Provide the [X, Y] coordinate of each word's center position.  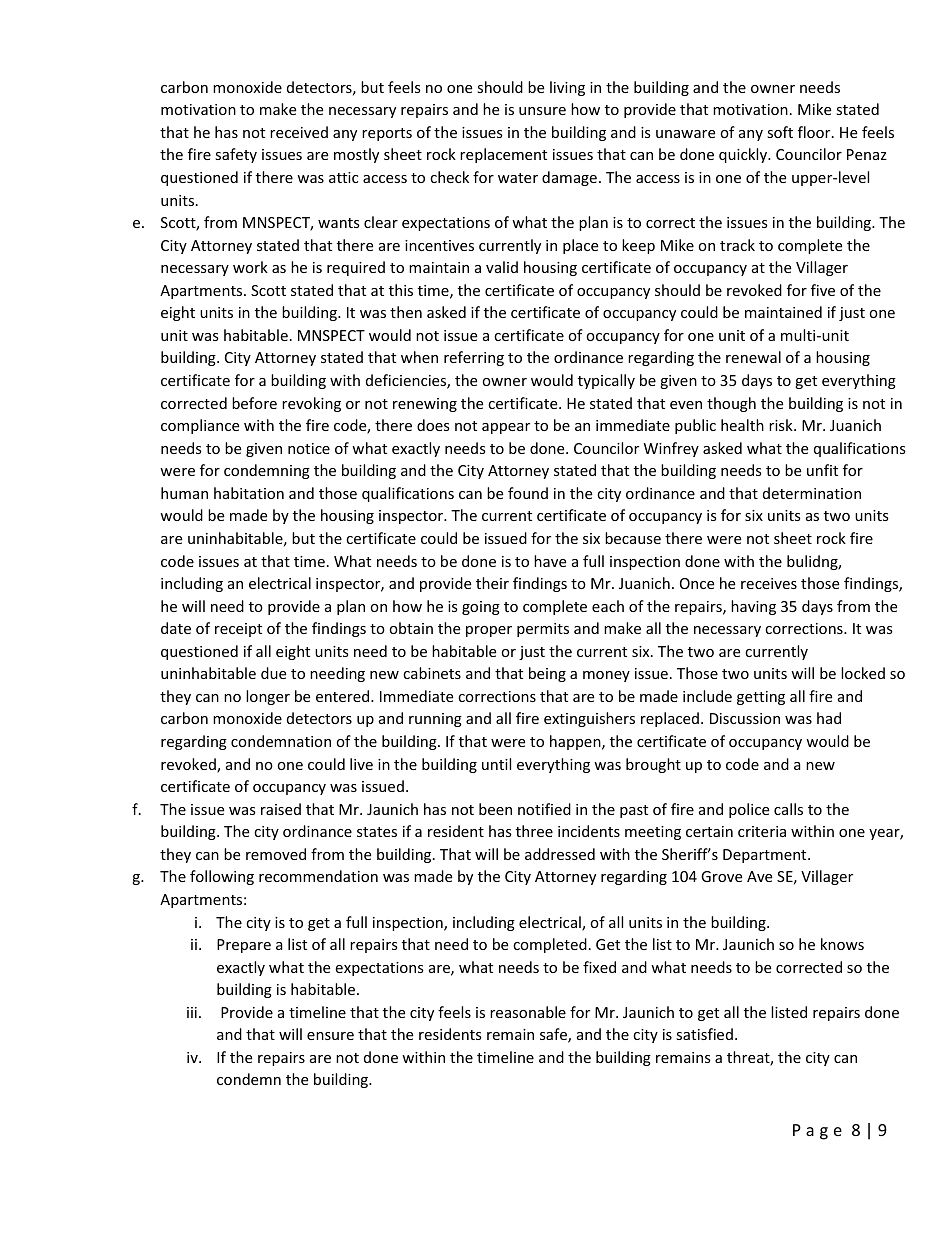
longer [268, 697]
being [547, 674]
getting [761, 698]
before [254, 403]
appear [506, 428]
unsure [542, 111]
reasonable [528, 1012]
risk [782, 425]
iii [192, 1012]
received [299, 132]
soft [780, 132]
